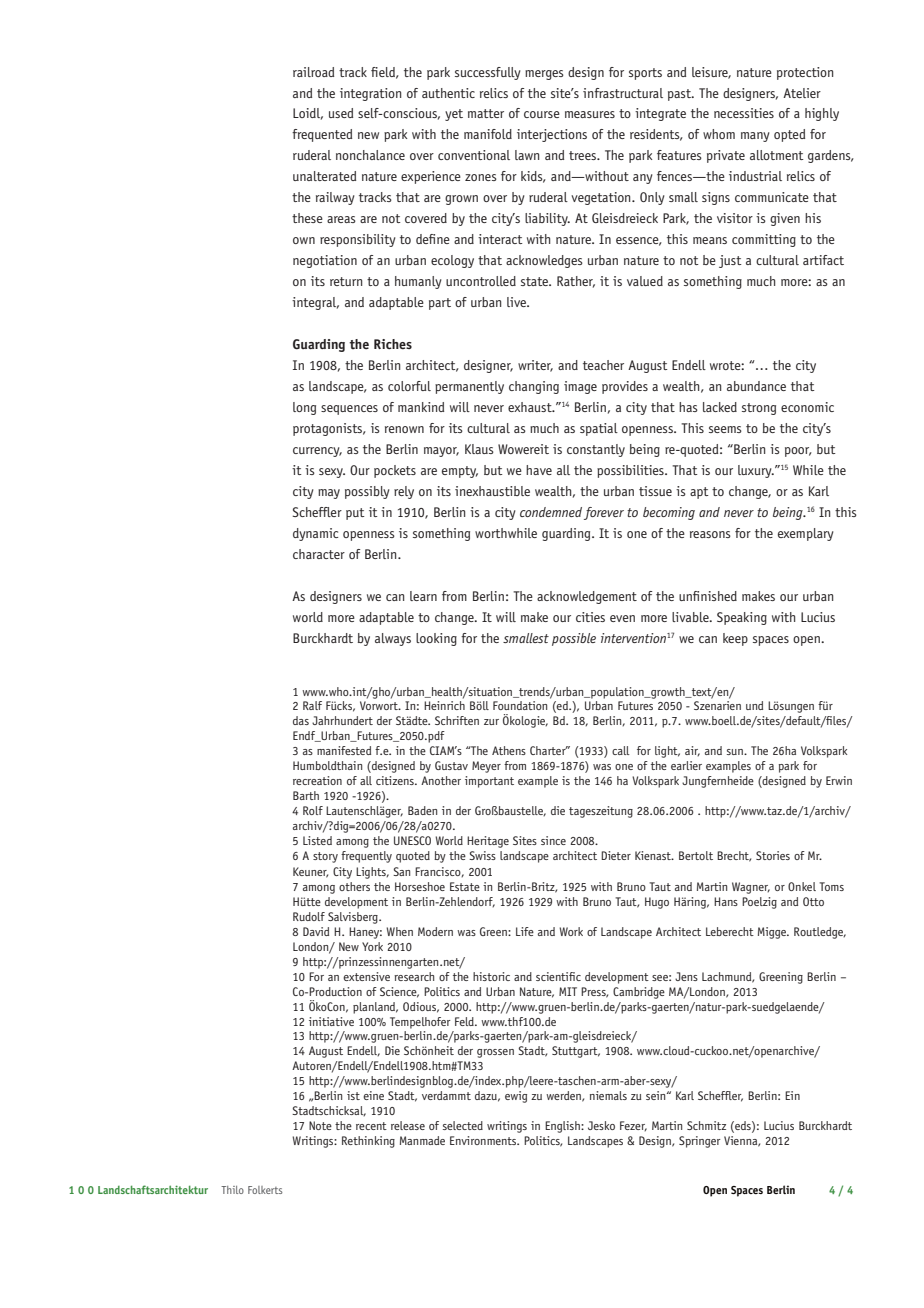  Describe the element at coordinates (756, 386) in the document. I see `abundance` at that location.
